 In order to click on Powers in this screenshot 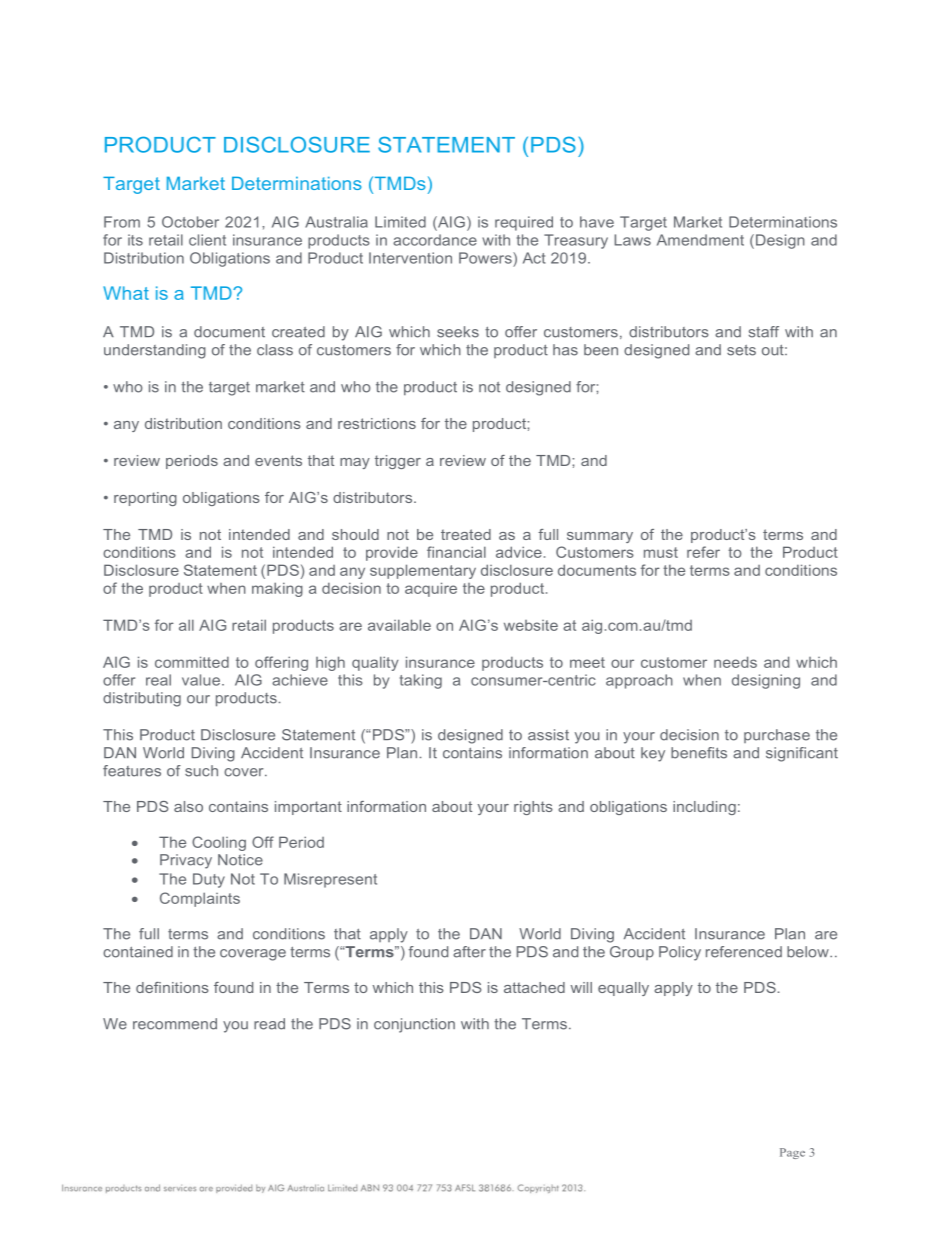, I will do `click(486, 258)`.
